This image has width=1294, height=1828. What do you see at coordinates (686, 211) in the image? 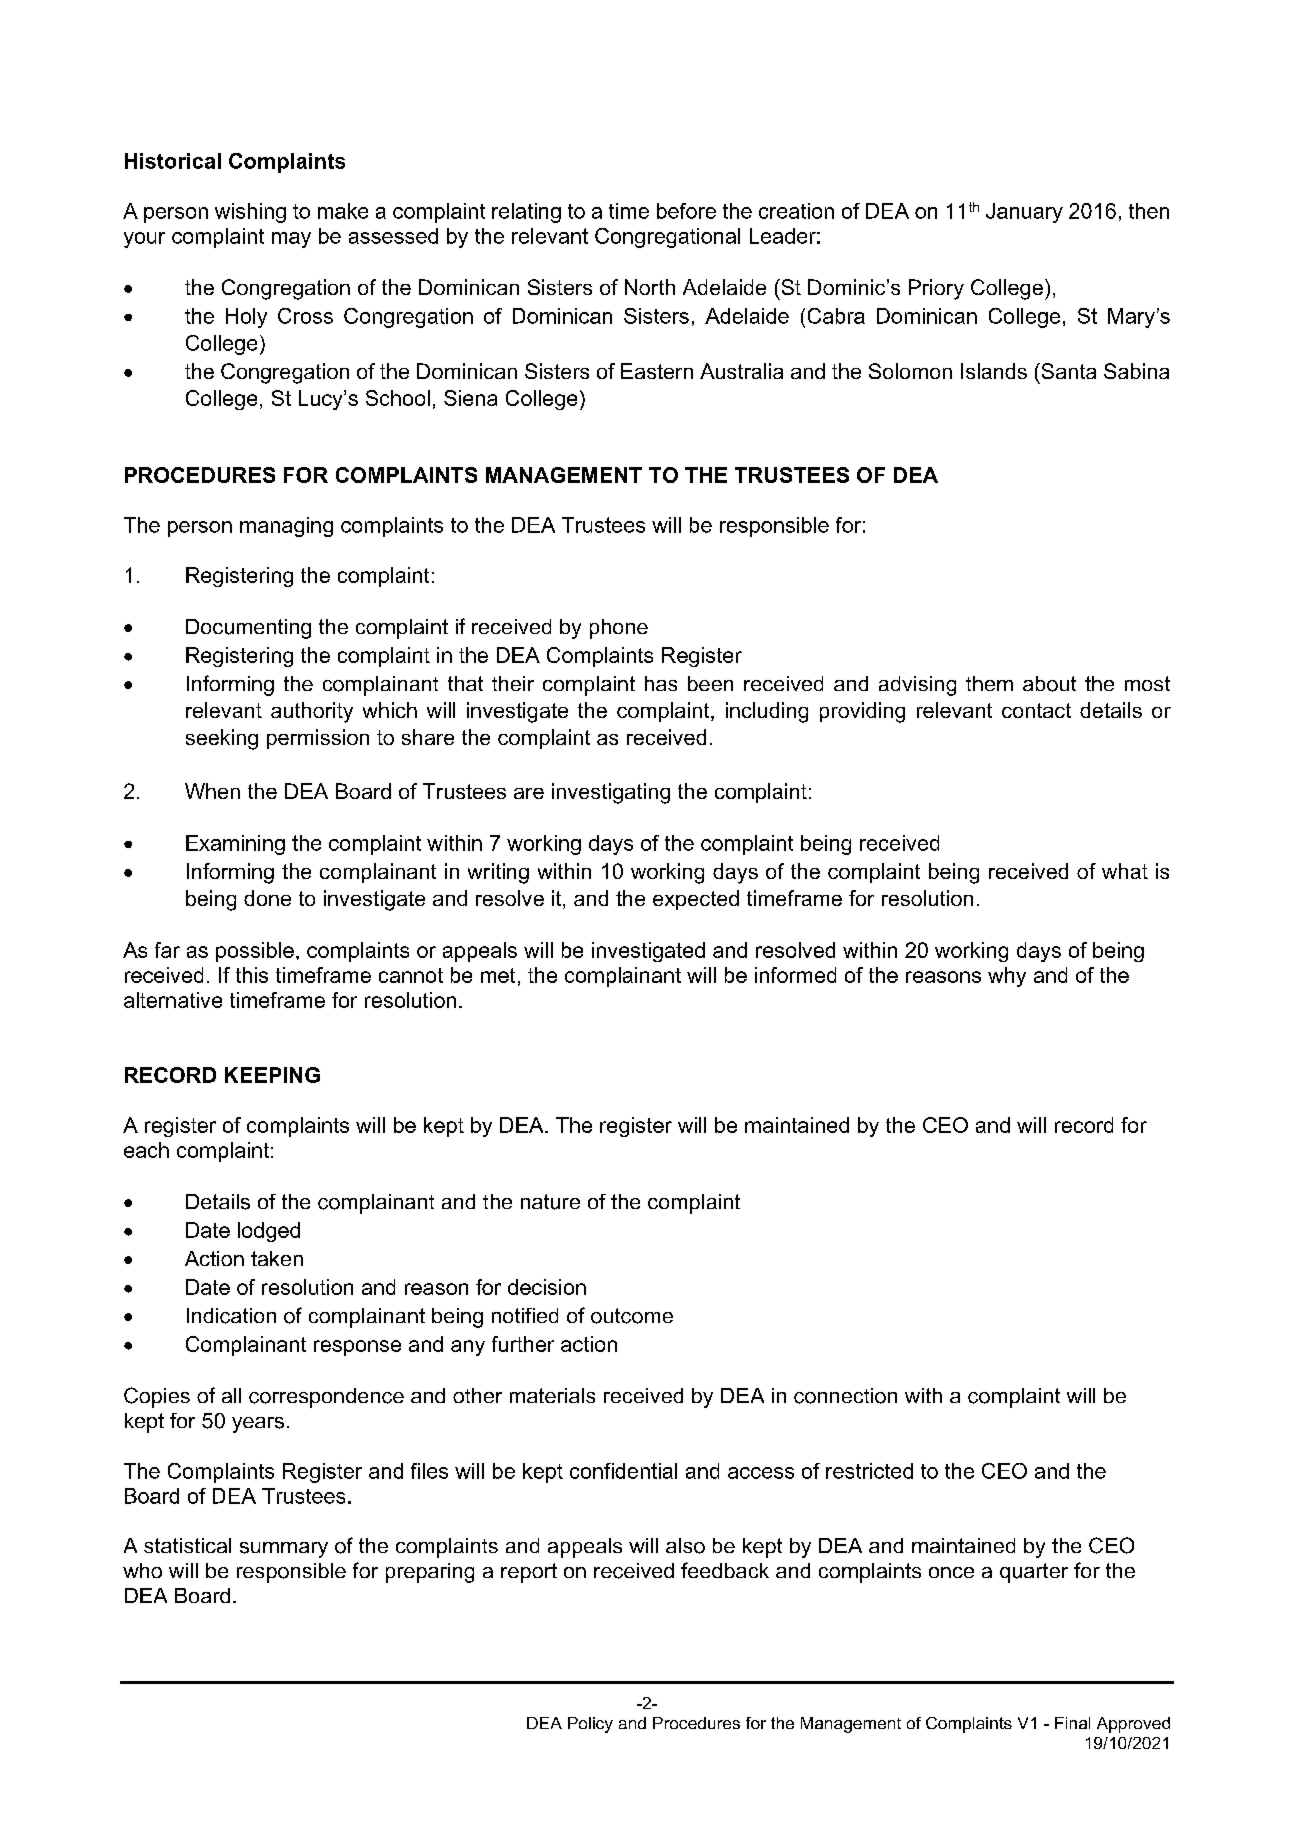
I see `before` at bounding box center [686, 211].
